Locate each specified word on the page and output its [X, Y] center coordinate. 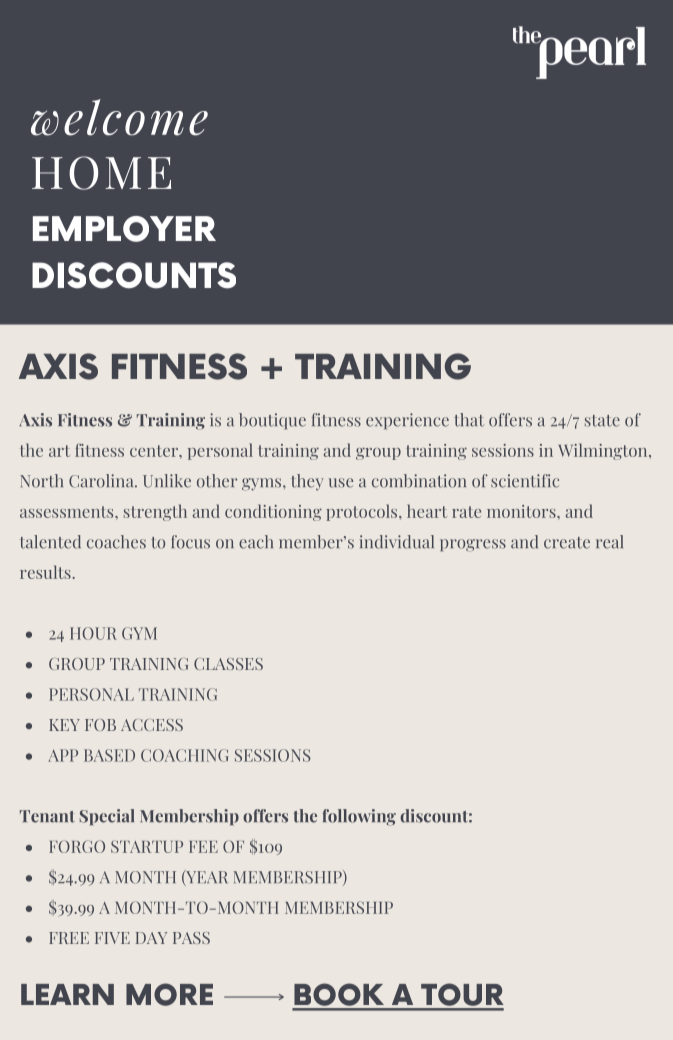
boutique [272, 421]
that [469, 420]
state [602, 421]
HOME [101, 173]
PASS [191, 938]
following [359, 817]
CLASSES [228, 664]
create [567, 543]
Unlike [167, 481]
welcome [119, 117]
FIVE [112, 938]
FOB [100, 725]
